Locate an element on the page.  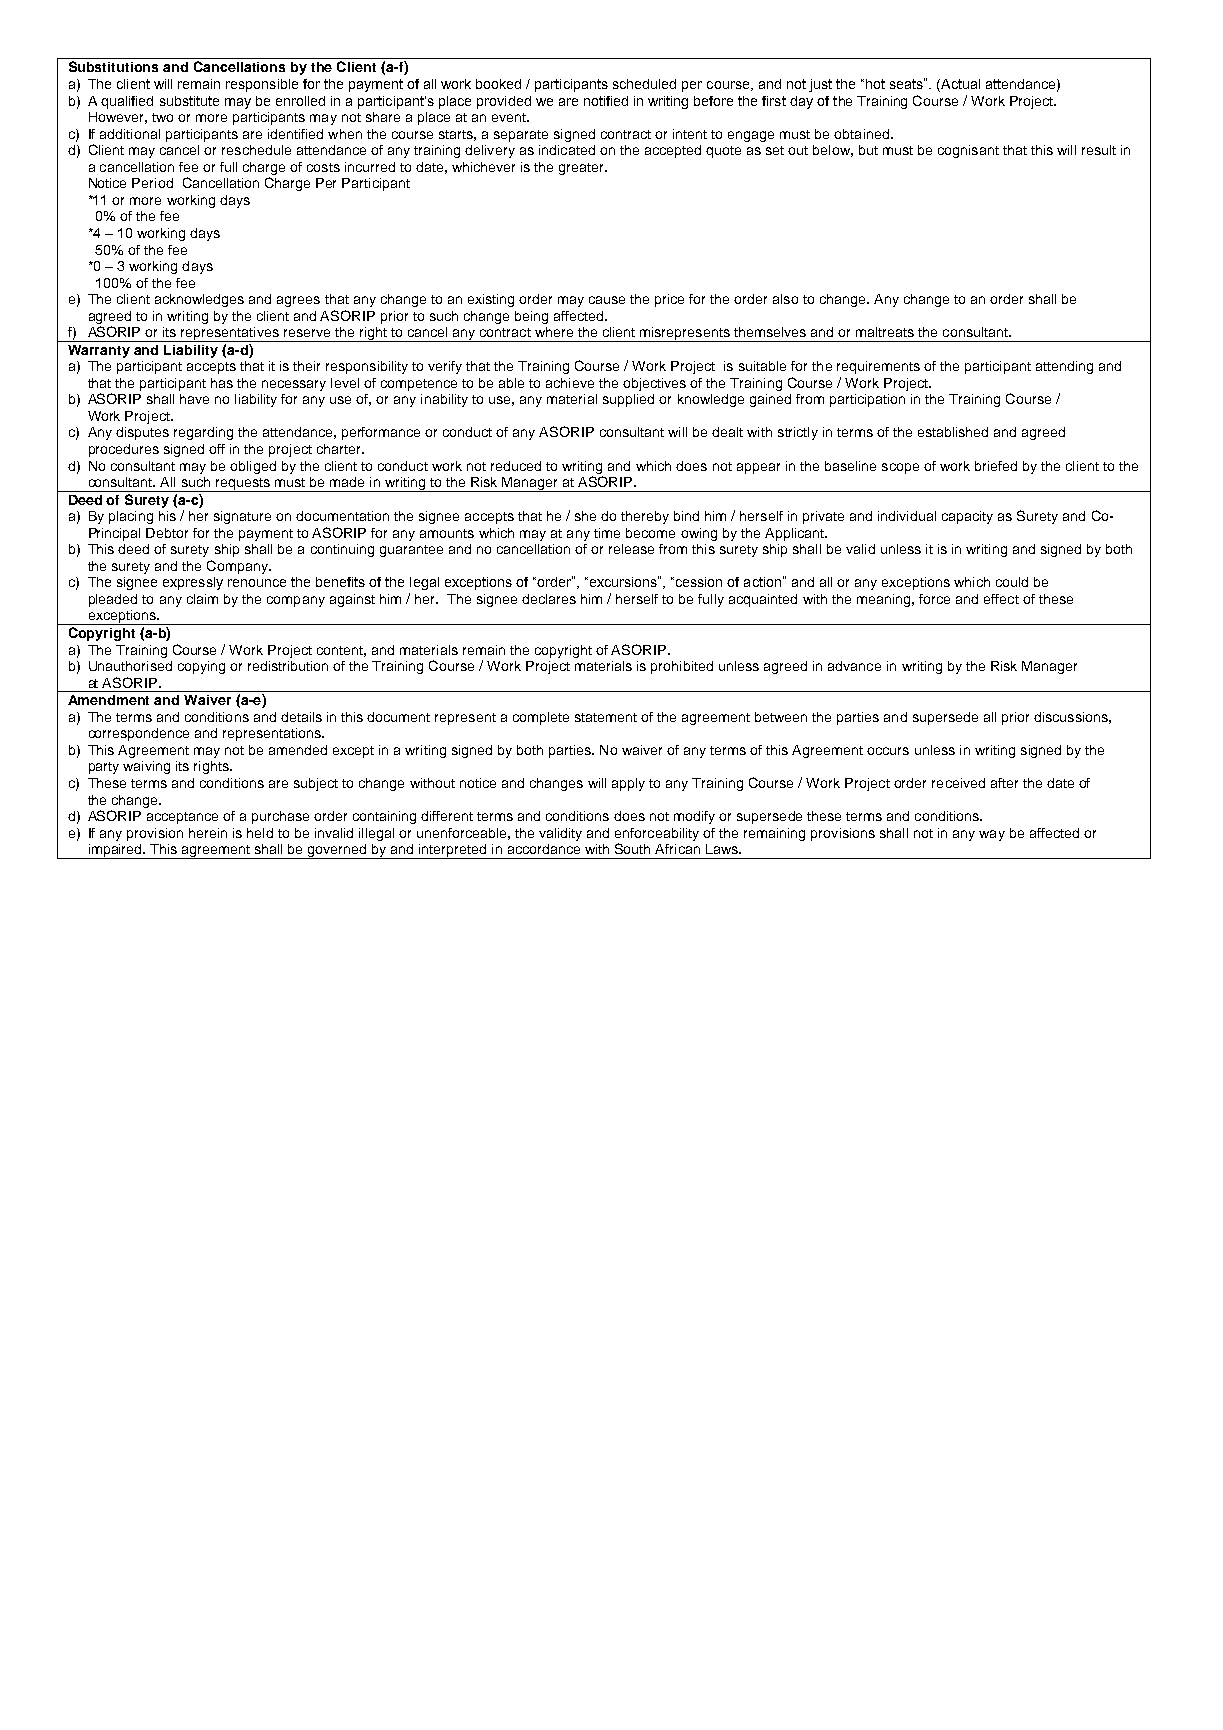
cause is located at coordinates (607, 300).
